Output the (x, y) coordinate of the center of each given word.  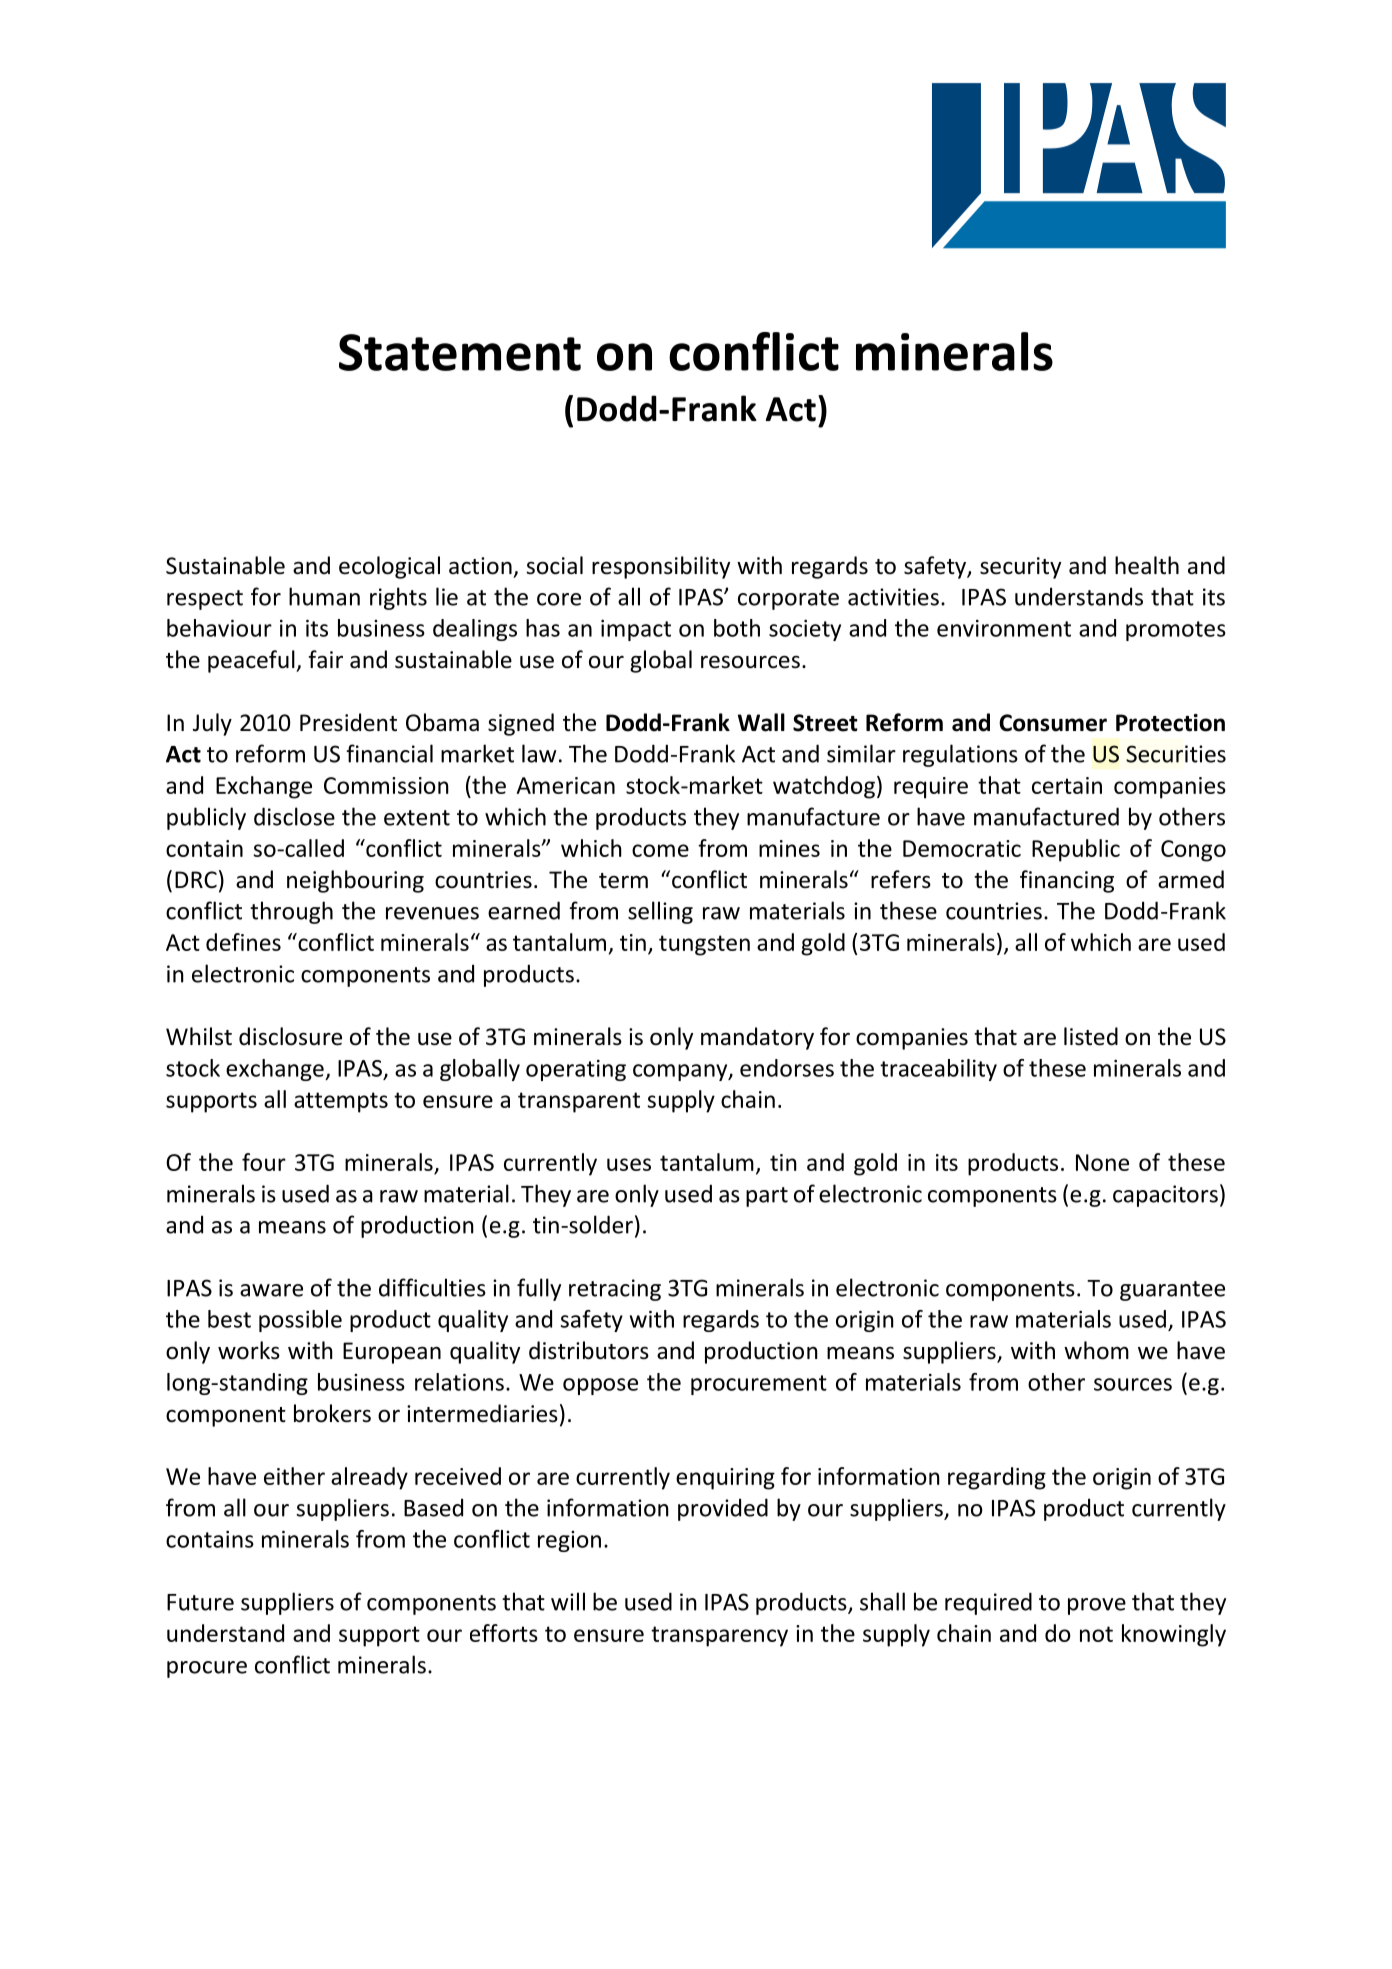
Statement (460, 352)
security (1020, 568)
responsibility (661, 567)
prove (1097, 1606)
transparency (719, 1636)
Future (200, 1602)
